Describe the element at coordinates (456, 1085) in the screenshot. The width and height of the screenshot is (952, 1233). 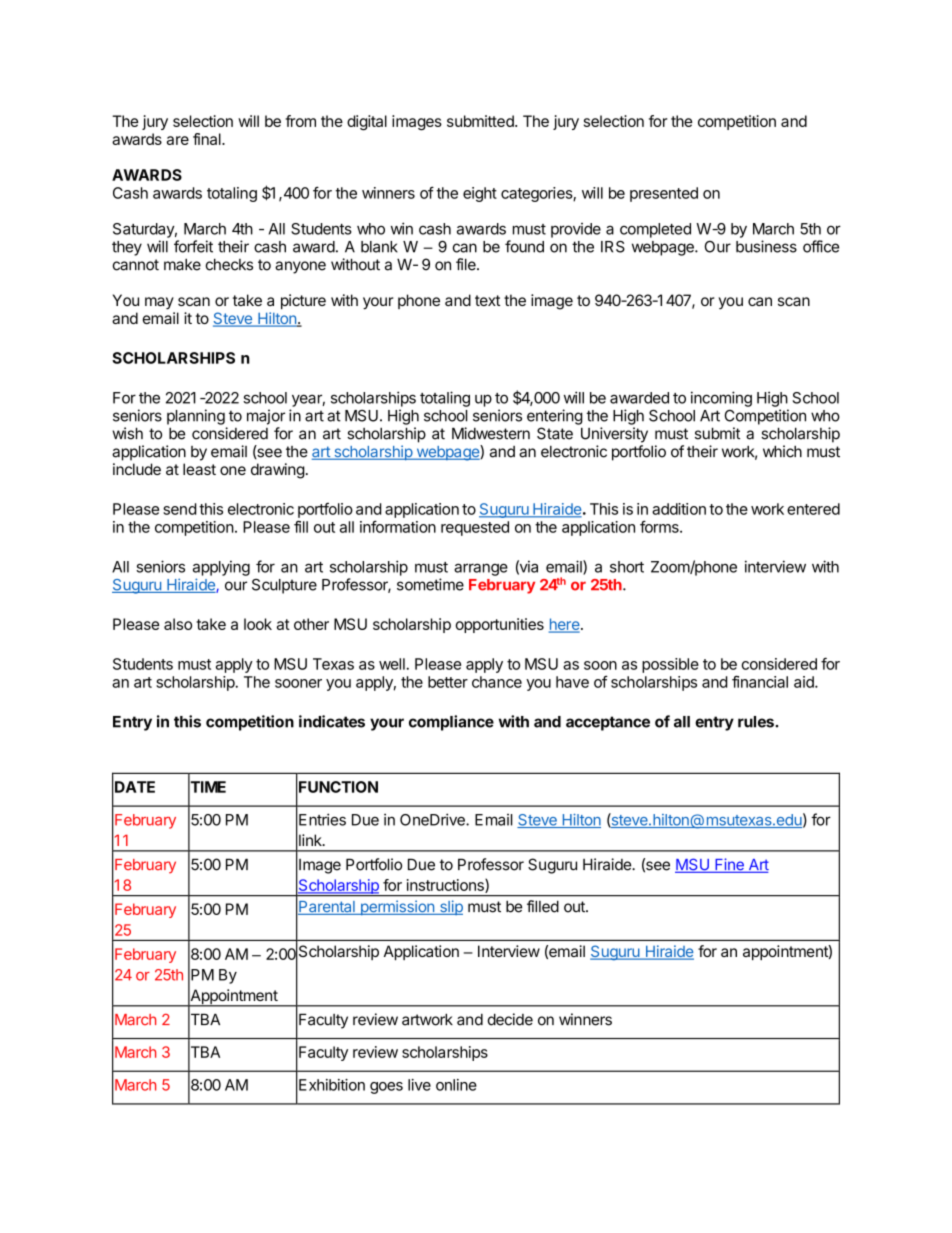
I see `online` at that location.
